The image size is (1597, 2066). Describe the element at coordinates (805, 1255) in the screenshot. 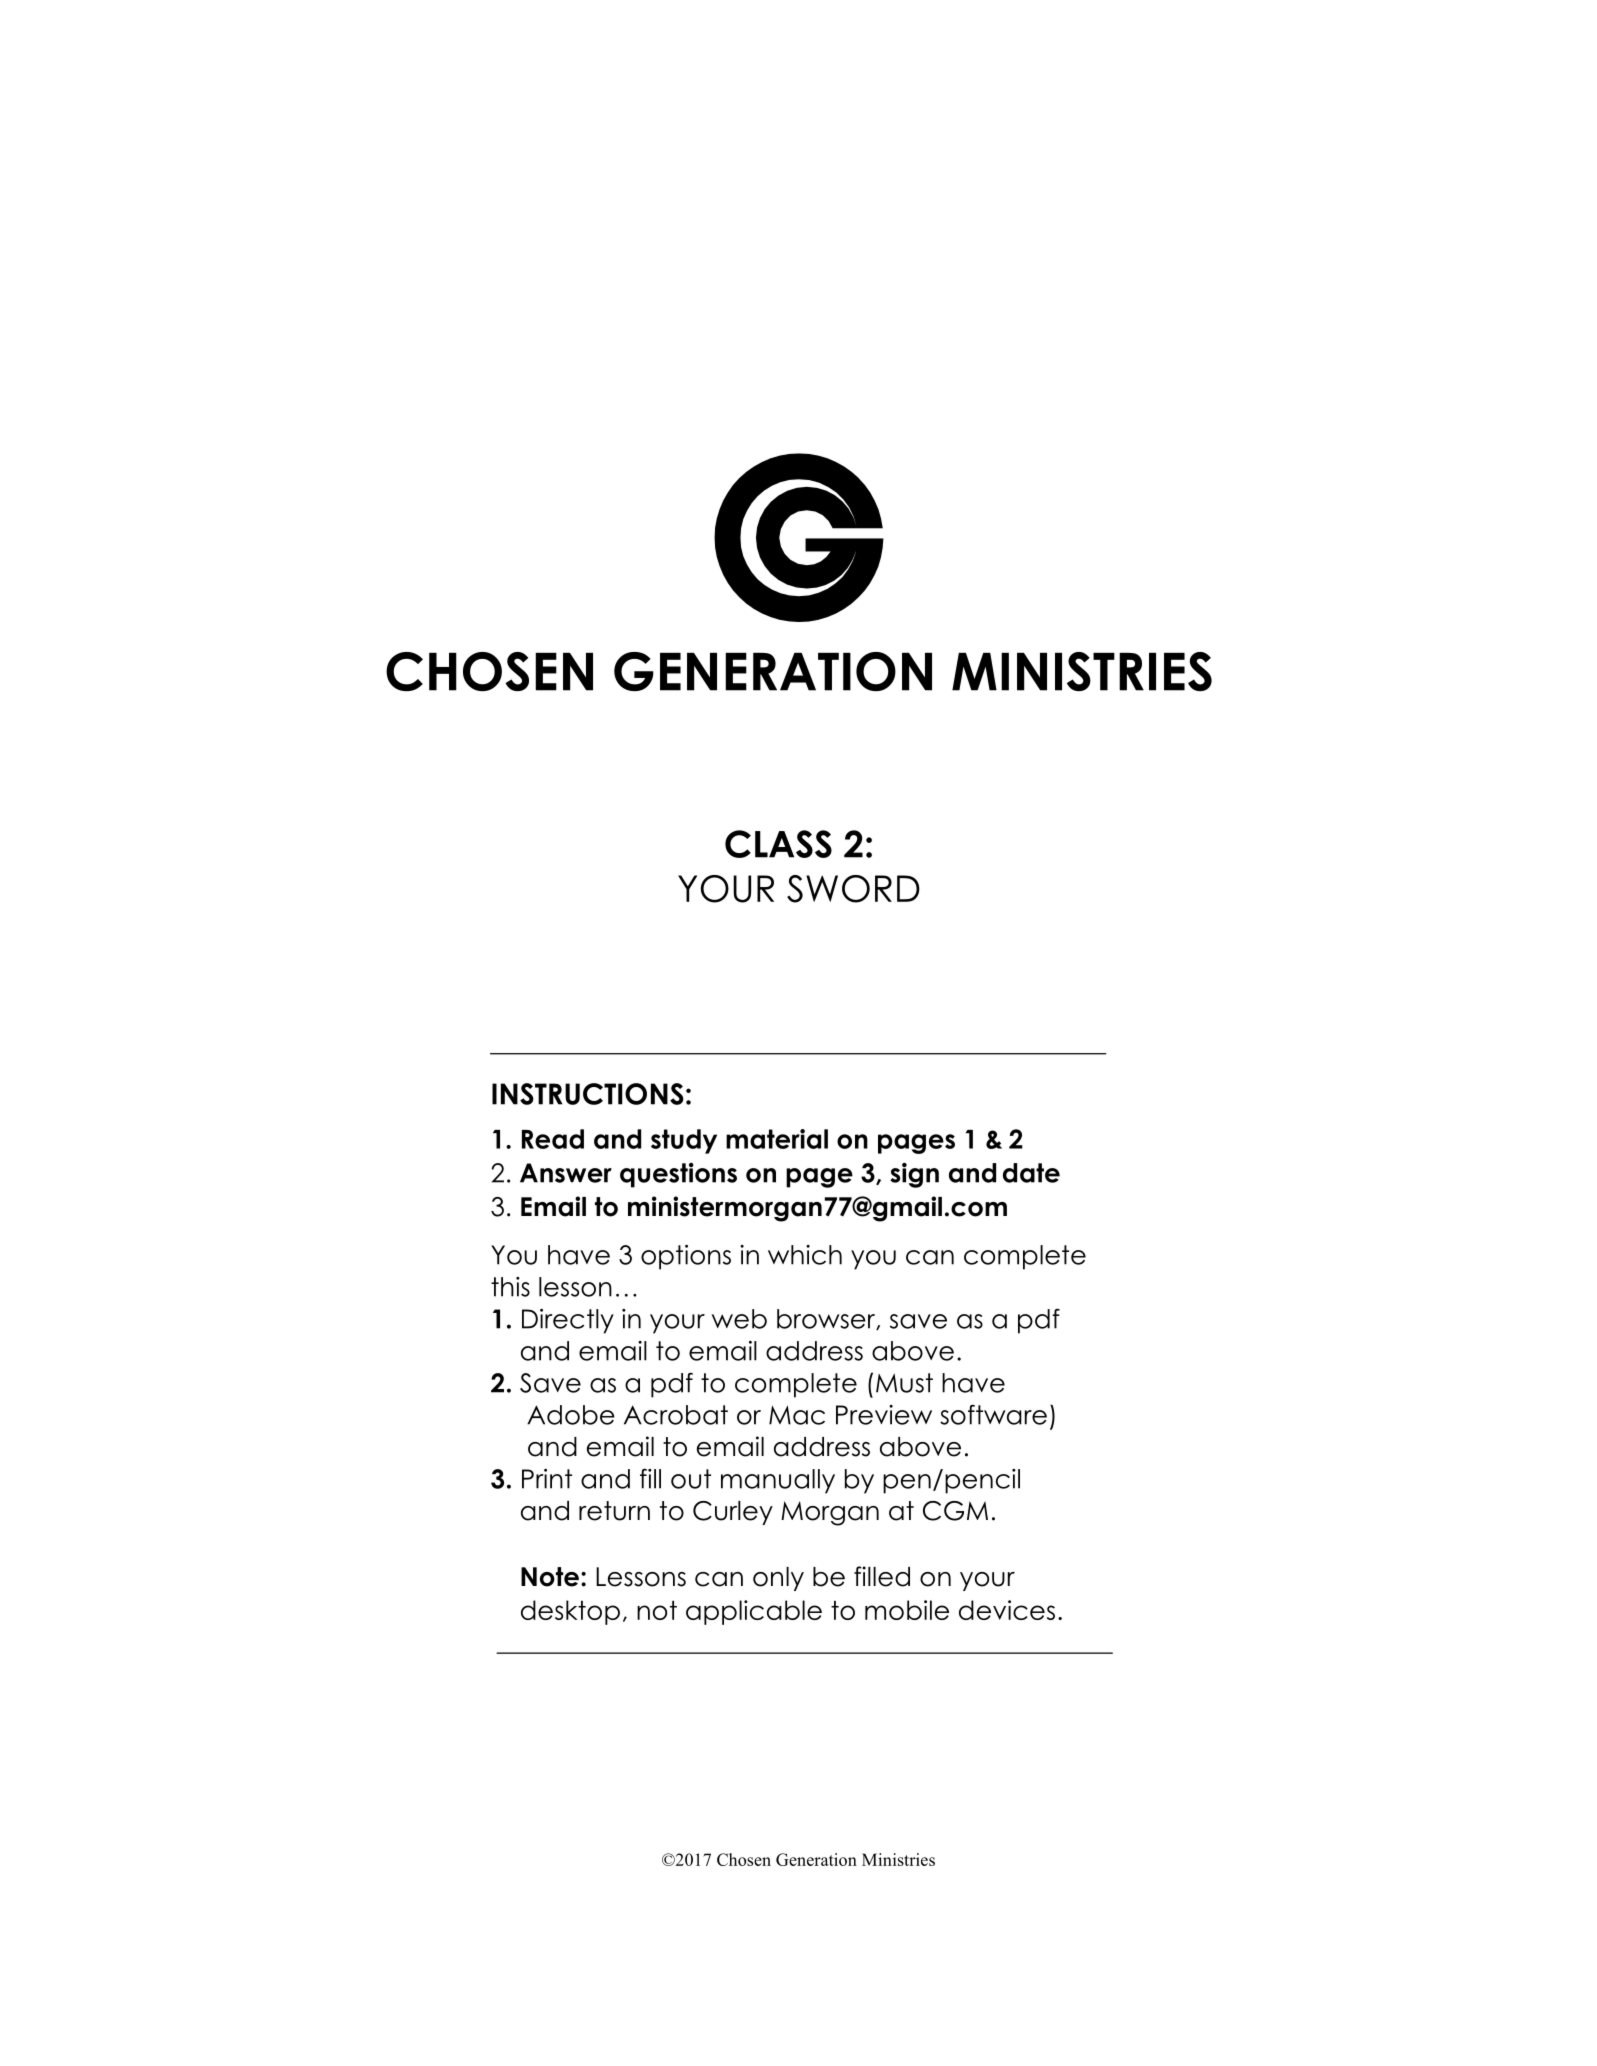

I see `which` at that location.
